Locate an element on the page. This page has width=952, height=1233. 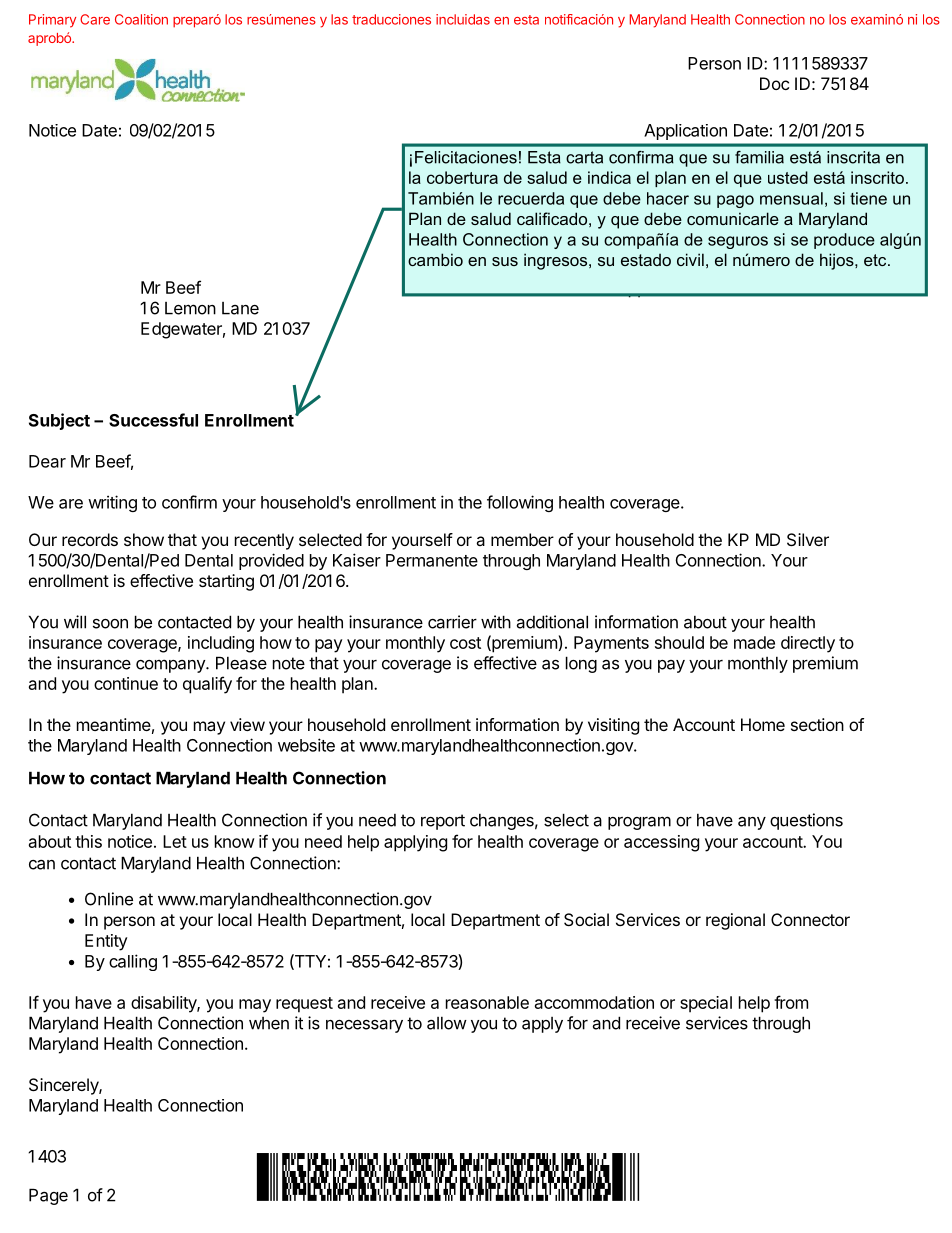
made is located at coordinates (754, 642).
